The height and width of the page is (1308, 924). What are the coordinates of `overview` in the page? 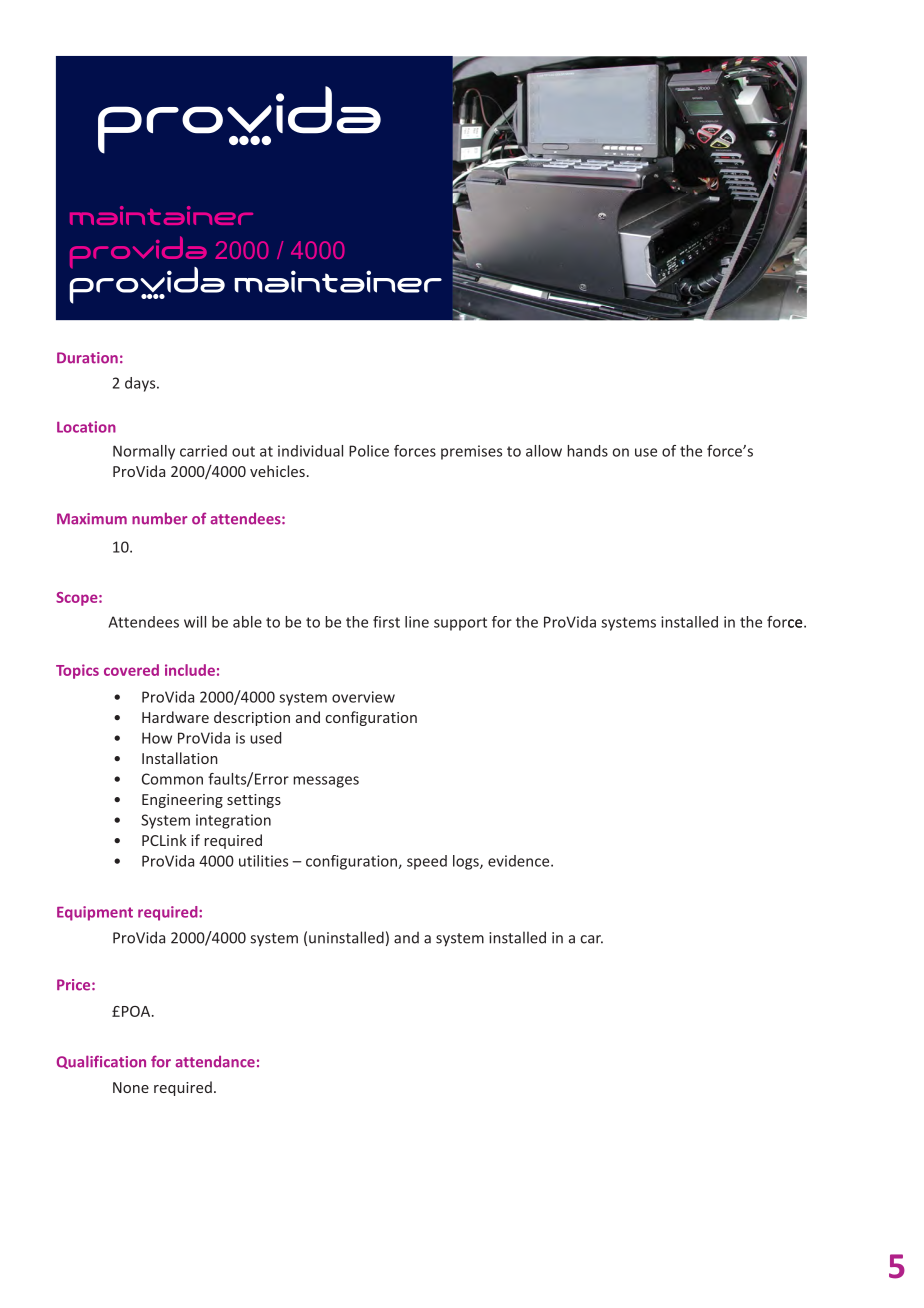 It's located at (363, 697).
